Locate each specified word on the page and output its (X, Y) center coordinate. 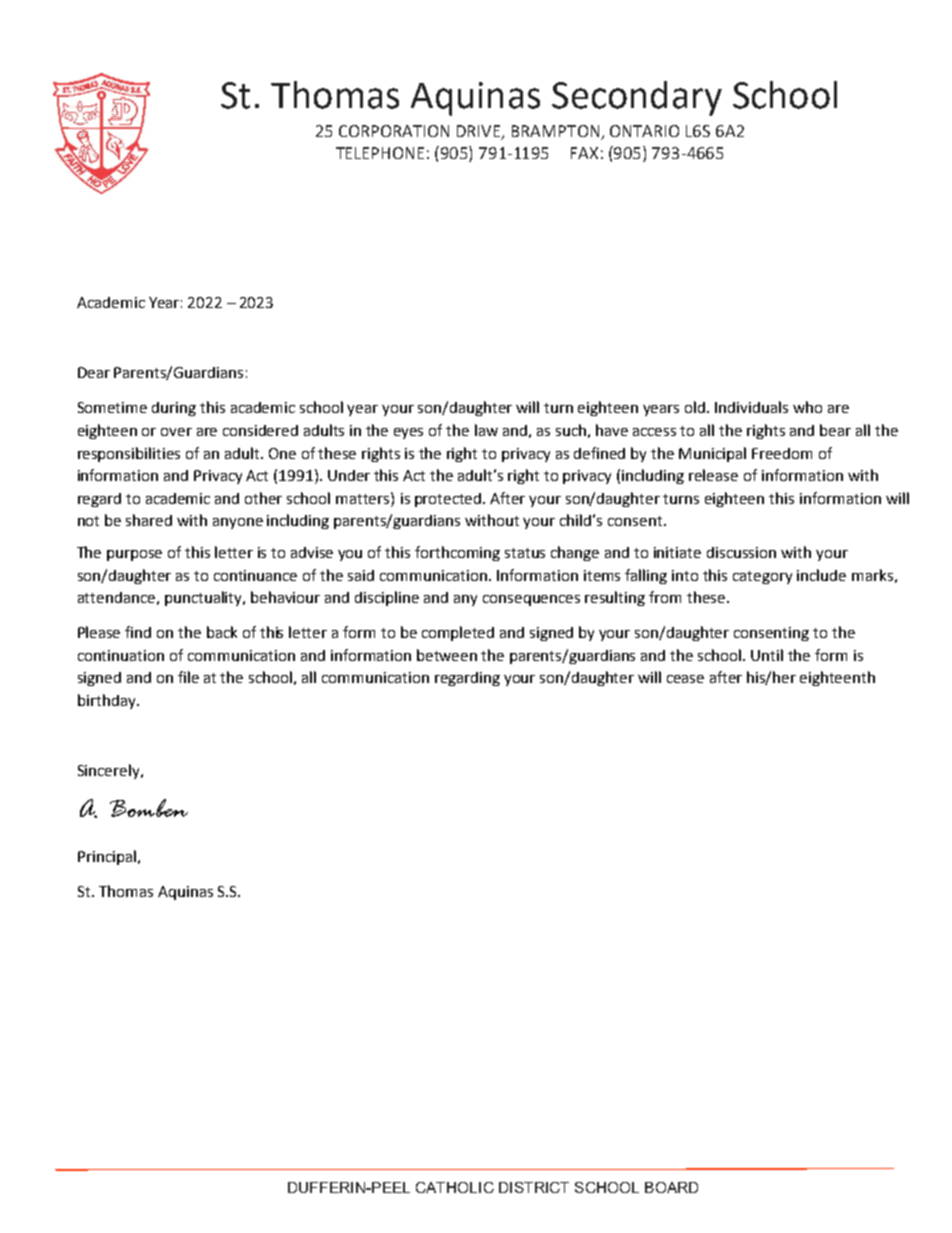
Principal (107, 857)
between (447, 655)
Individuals (751, 407)
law (486, 430)
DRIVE (480, 132)
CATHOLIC (455, 1187)
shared (149, 520)
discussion (741, 552)
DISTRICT (534, 1187)
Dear (94, 372)
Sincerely (110, 771)
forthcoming (457, 553)
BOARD (671, 1187)
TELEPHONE (380, 153)
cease (685, 679)
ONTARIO (644, 131)
